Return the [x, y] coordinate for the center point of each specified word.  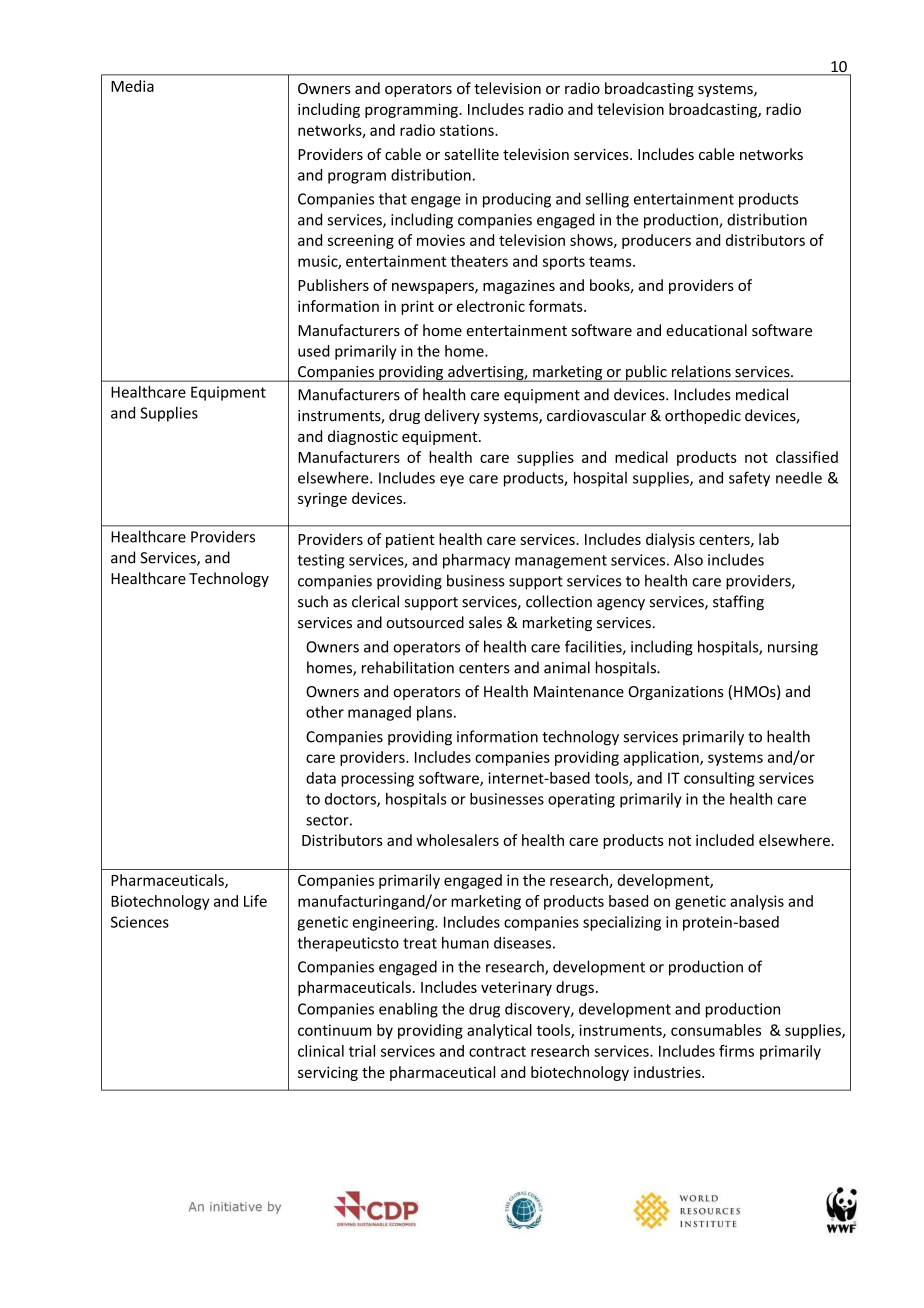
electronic [491, 306]
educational [706, 330]
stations [468, 130]
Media [132, 86]
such [313, 601]
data [321, 778]
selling [607, 200]
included [725, 840]
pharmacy [476, 561]
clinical [321, 1051]
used [314, 351]
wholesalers [457, 840]
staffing [738, 603]
